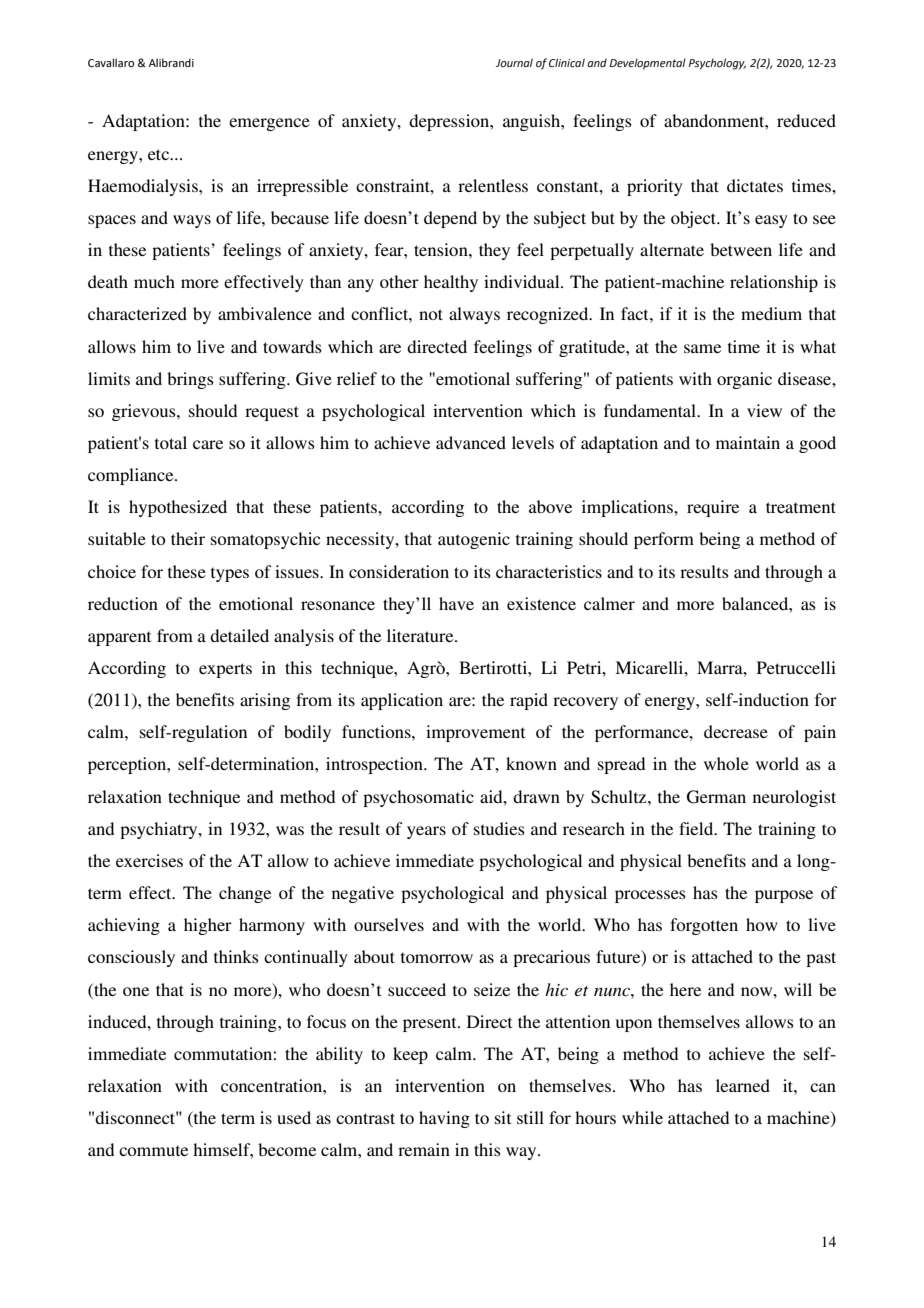 The height and width of the screenshot is (1308, 924). What do you see at coordinates (748, 442) in the screenshot?
I see `maintain` at bounding box center [748, 442].
